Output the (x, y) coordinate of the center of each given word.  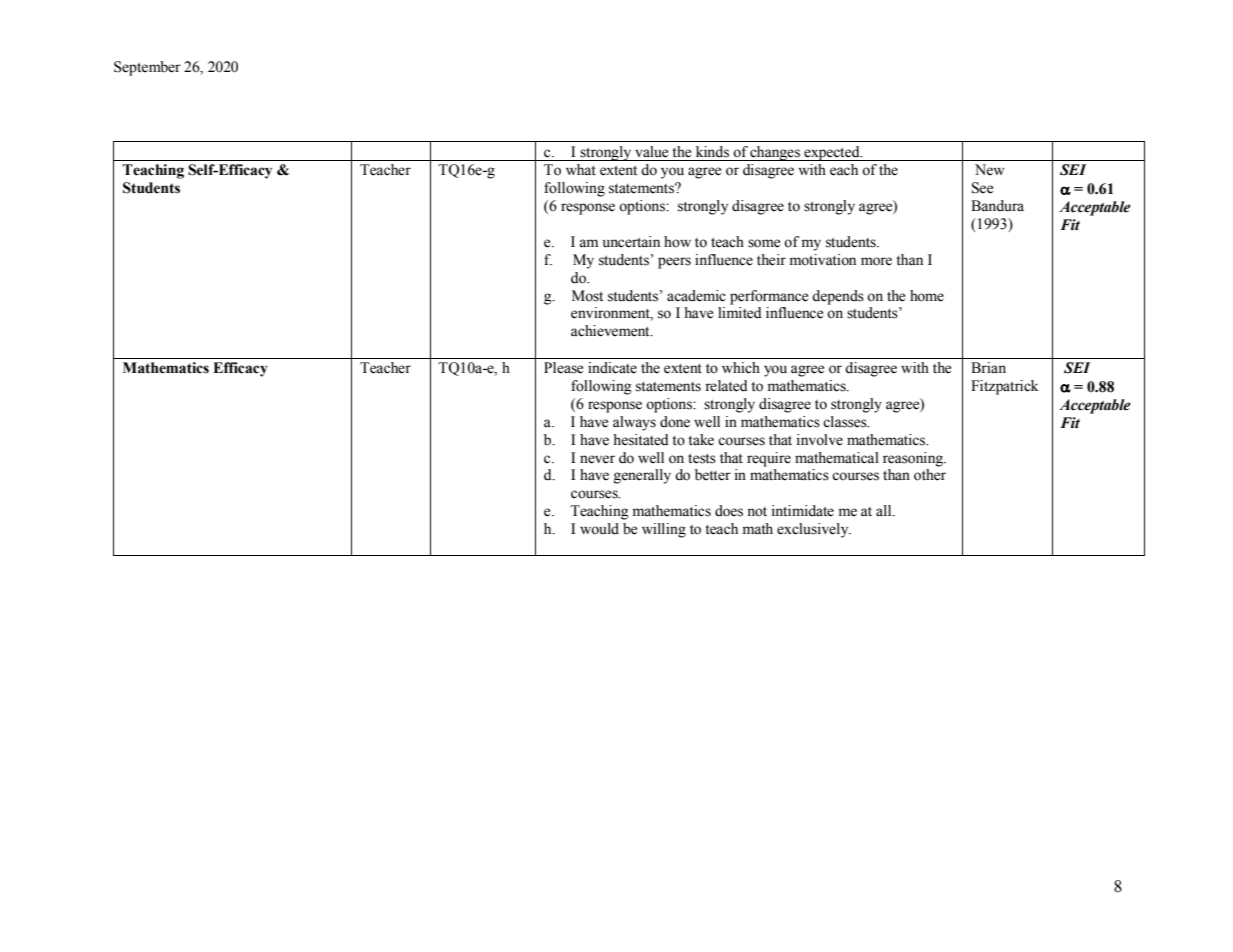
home (927, 296)
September (147, 68)
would (599, 529)
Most (587, 296)
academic (696, 296)
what (581, 170)
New (989, 170)
